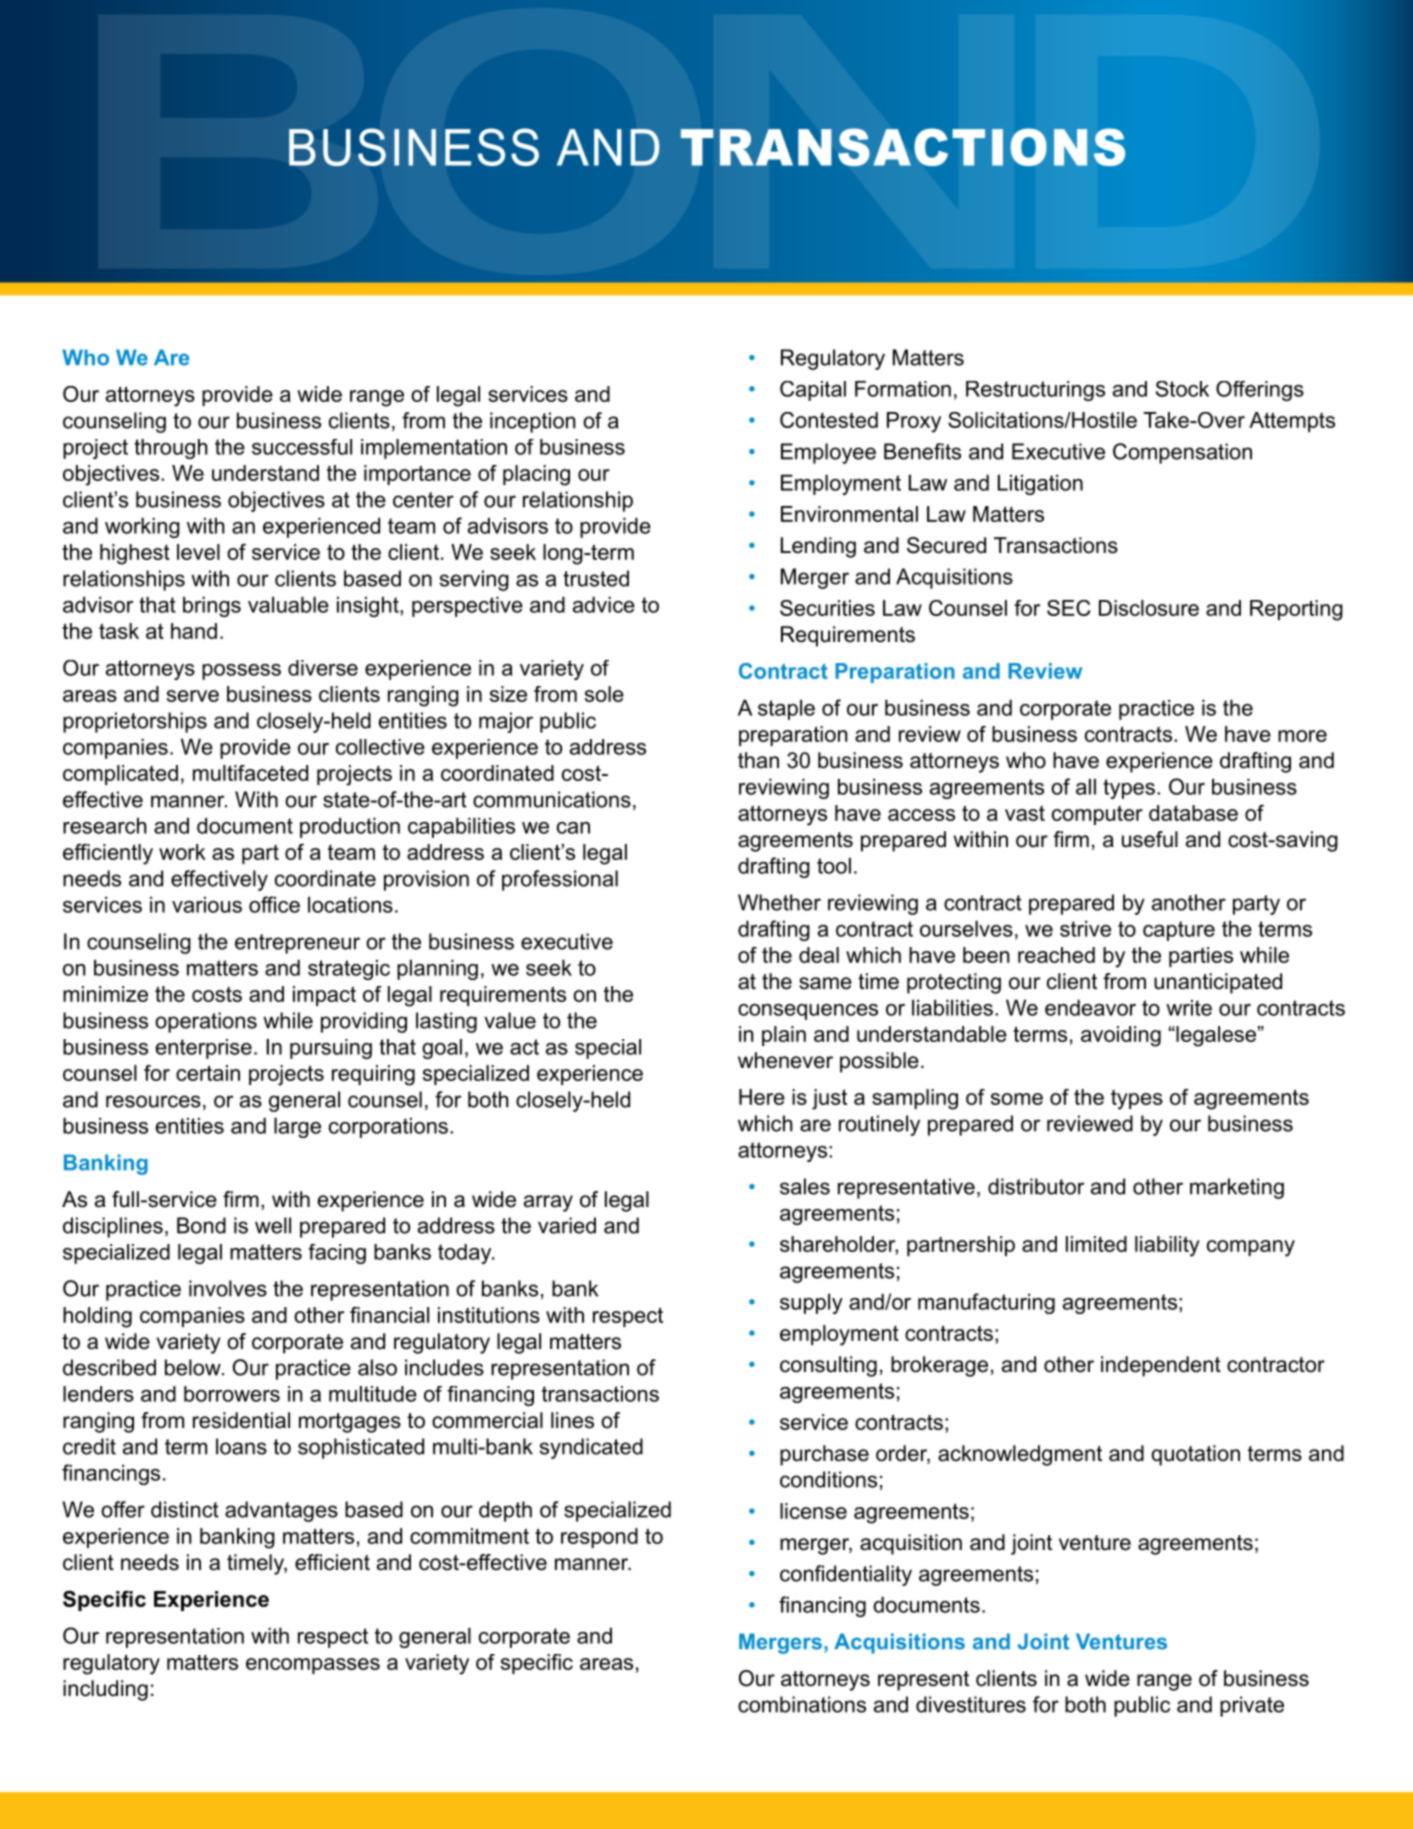 Image resolution: width=1413 pixels, height=1829 pixels. What do you see at coordinates (171, 449) in the screenshot?
I see `through` at bounding box center [171, 449].
